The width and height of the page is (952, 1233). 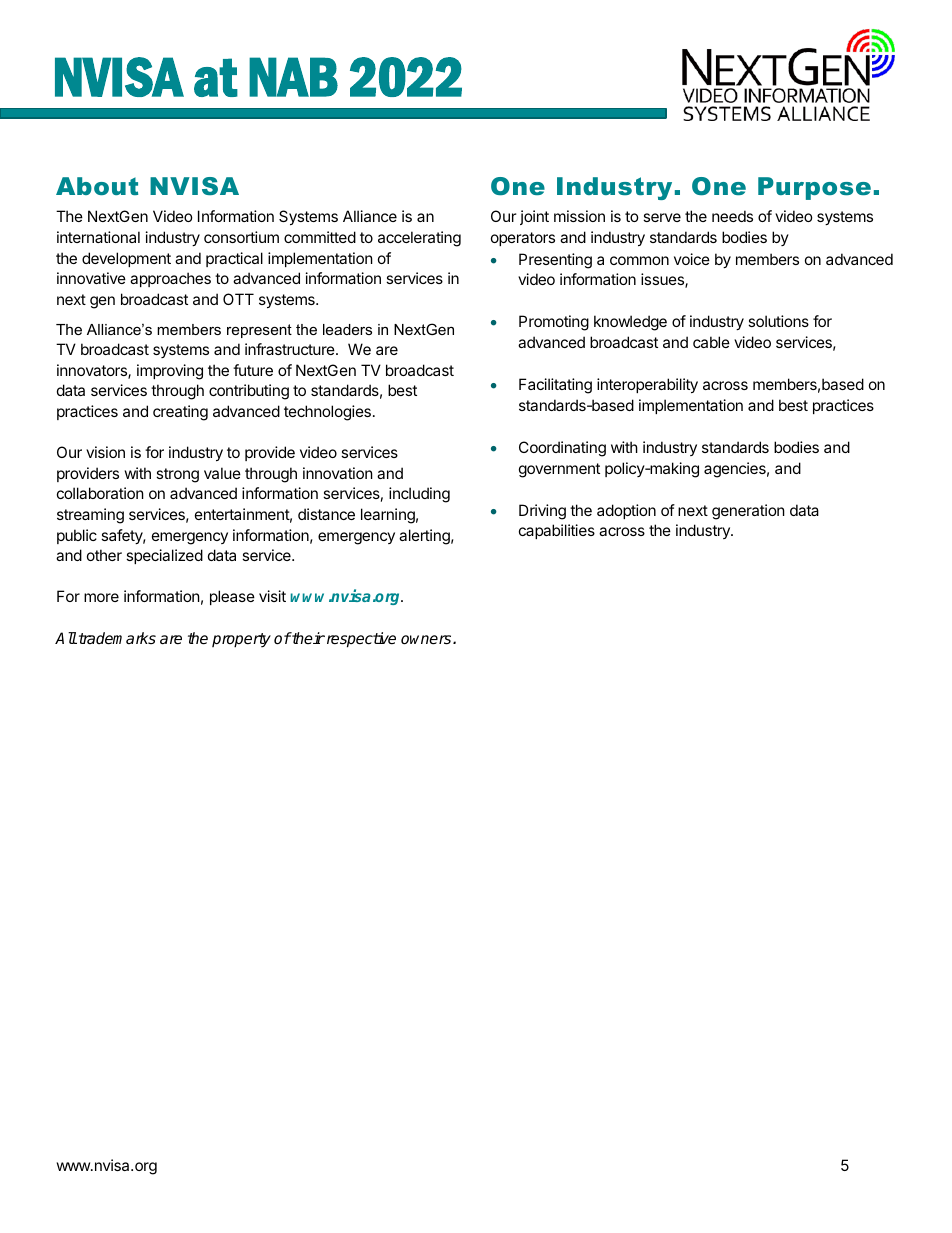 What do you see at coordinates (748, 512) in the page?
I see `generation` at bounding box center [748, 512].
